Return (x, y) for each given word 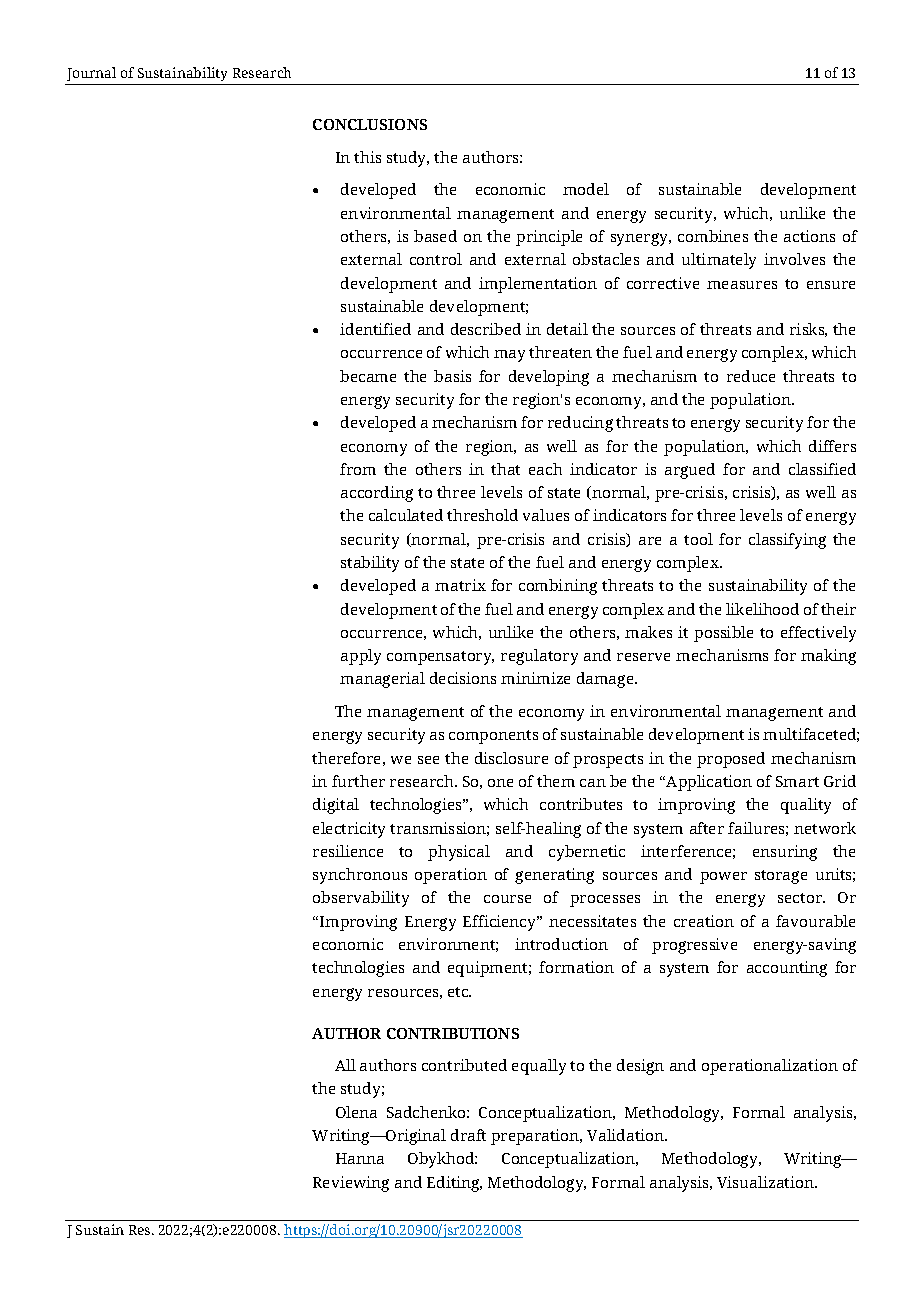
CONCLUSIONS (370, 124)
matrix (460, 585)
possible (723, 634)
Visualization (766, 1182)
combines (713, 236)
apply (361, 657)
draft (468, 1135)
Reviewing (351, 1184)
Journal (91, 74)
